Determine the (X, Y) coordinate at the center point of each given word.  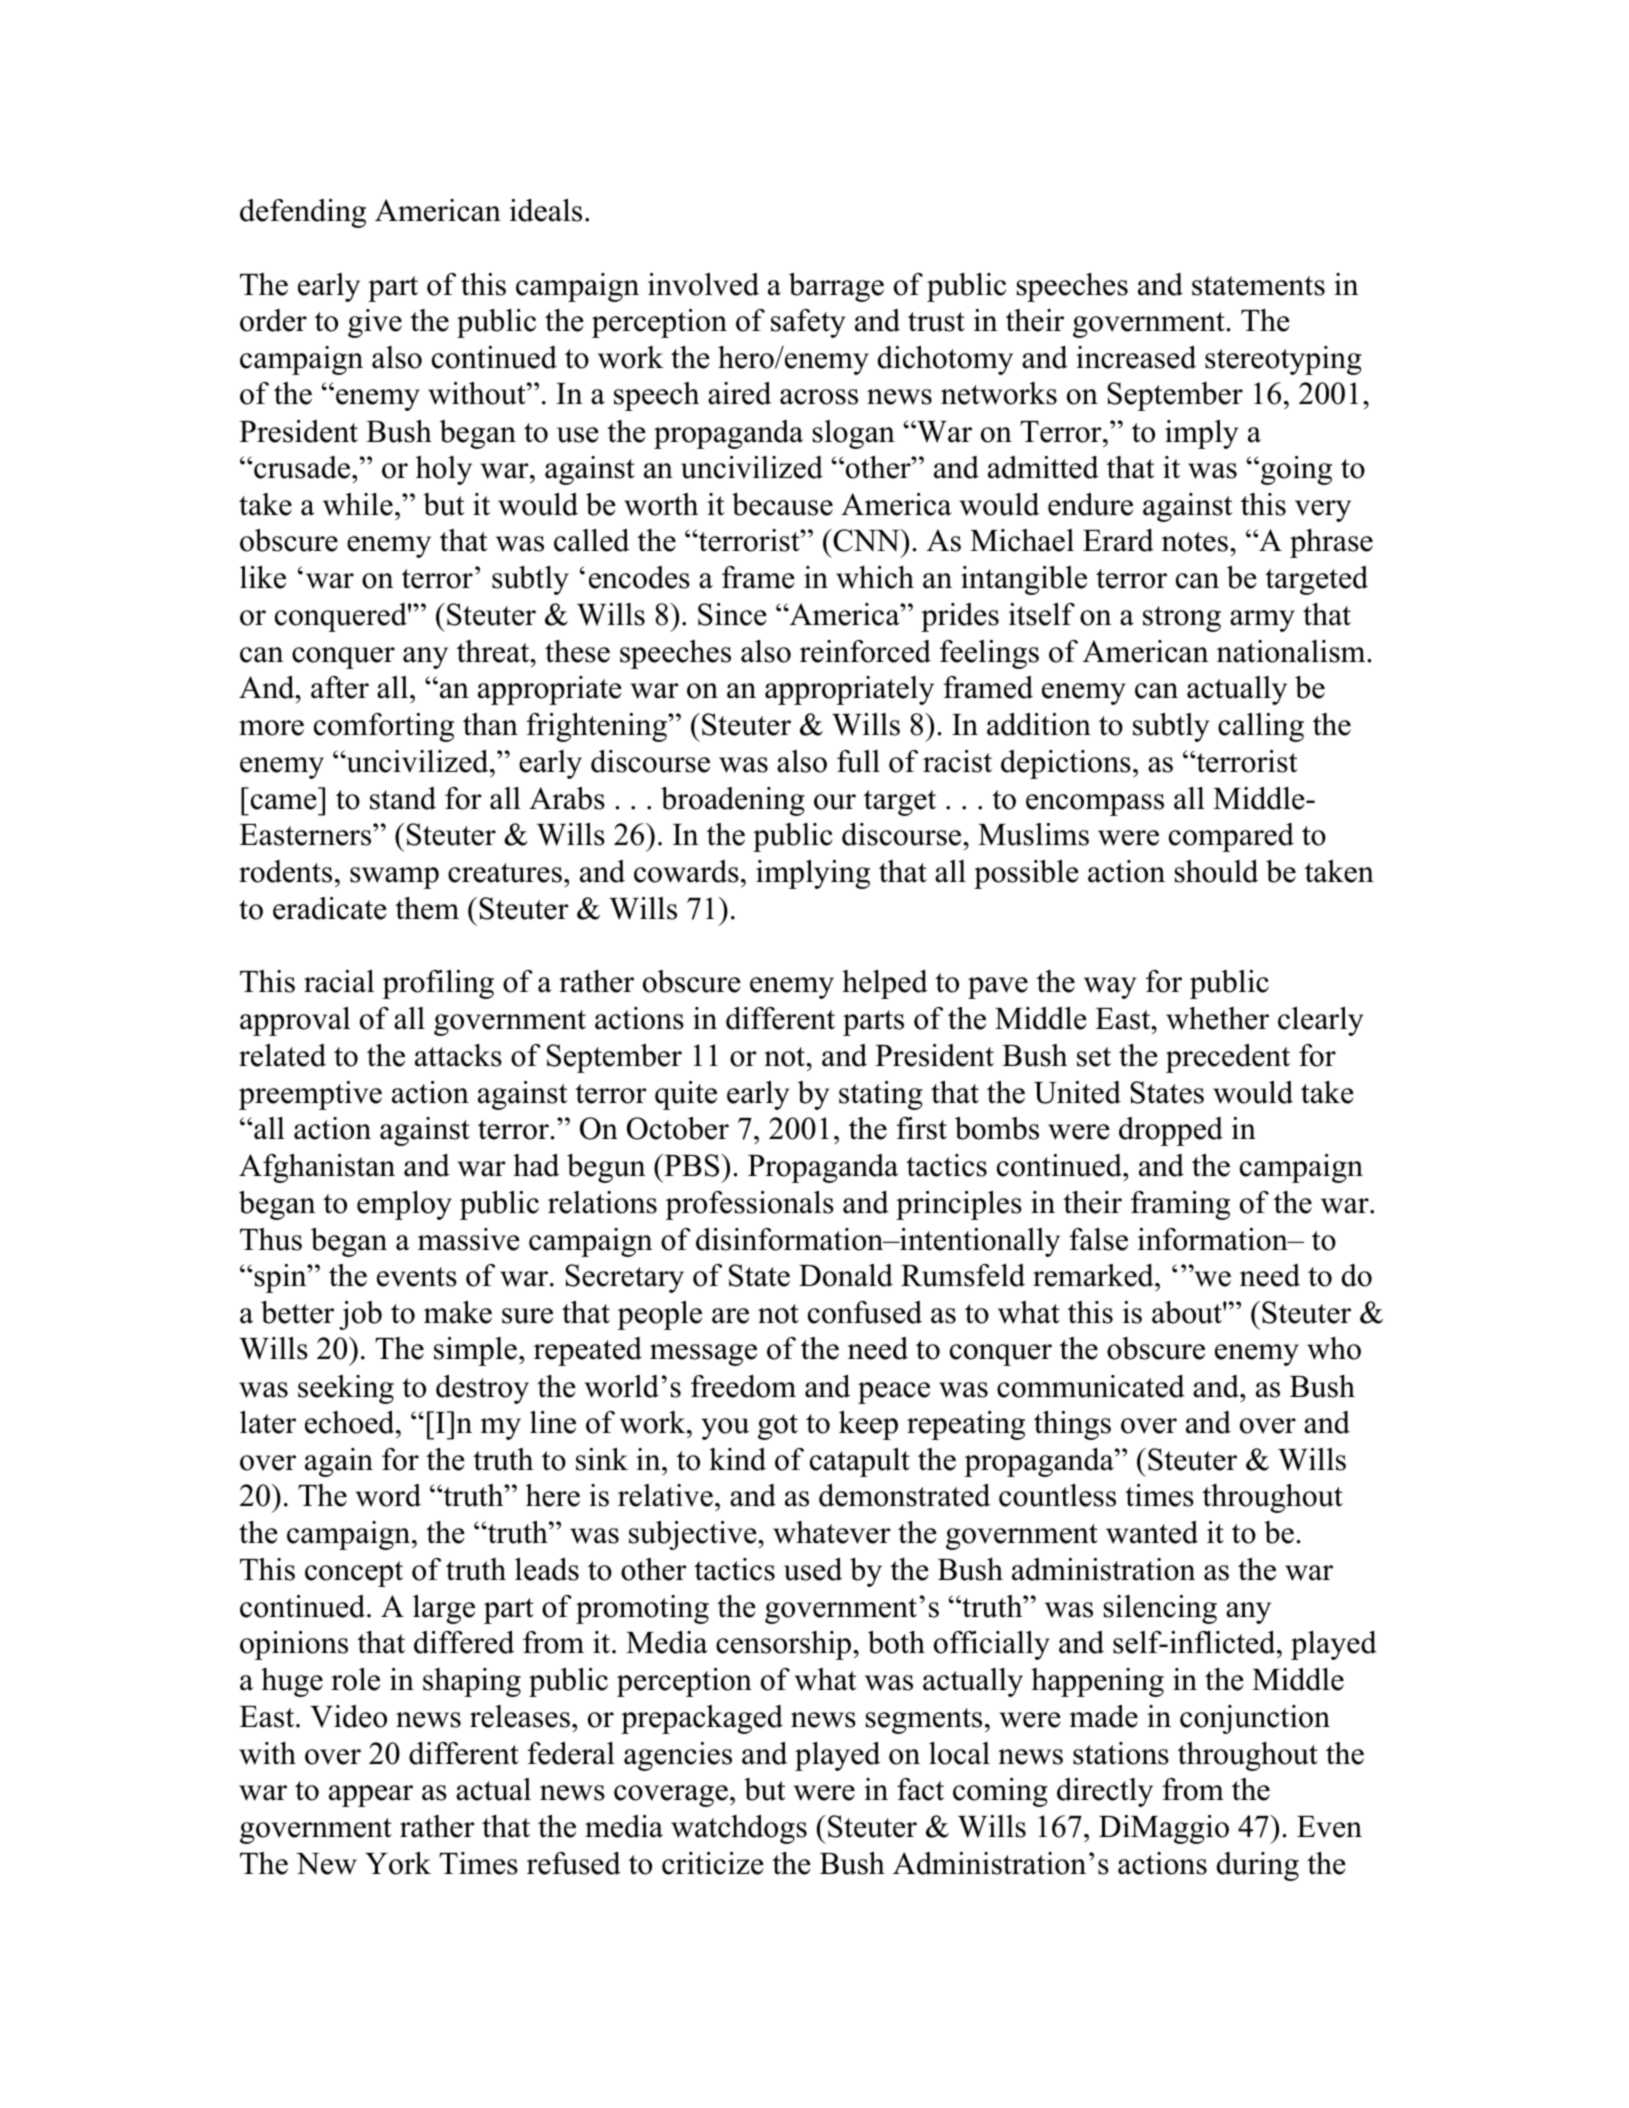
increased (1136, 357)
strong (1182, 619)
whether (1217, 1018)
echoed (351, 1422)
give (375, 323)
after (340, 687)
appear (371, 1796)
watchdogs (739, 1829)
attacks (458, 1055)
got (778, 1427)
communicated (1091, 1386)
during (1258, 1866)
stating (881, 1095)
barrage (836, 287)
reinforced (865, 651)
